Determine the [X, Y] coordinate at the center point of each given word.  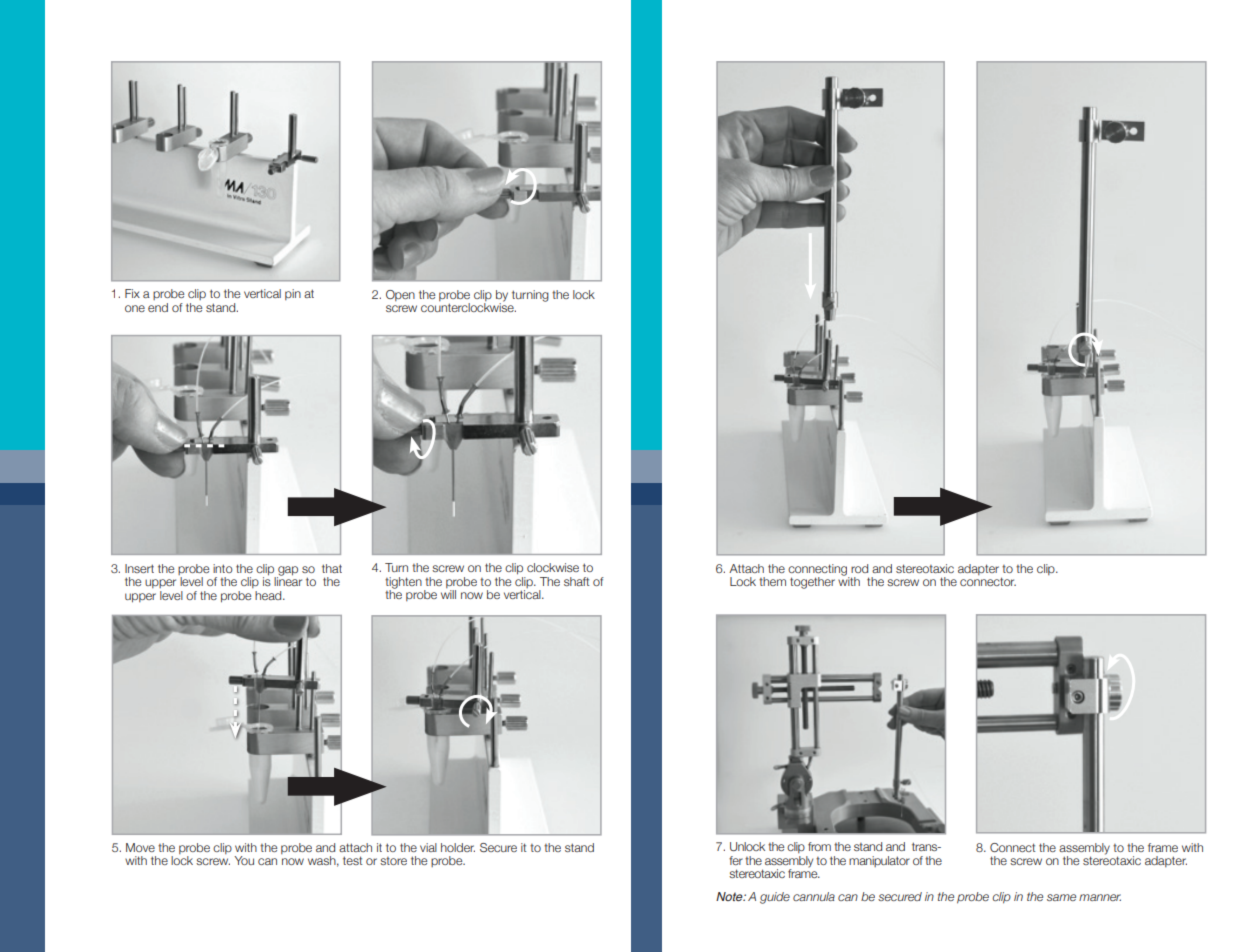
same [1061, 897]
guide [775, 898]
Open [400, 295]
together [812, 583]
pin [293, 294]
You [244, 860]
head [269, 595]
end [158, 307]
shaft [576, 581]
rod [859, 568]
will [448, 594]
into [223, 568]
